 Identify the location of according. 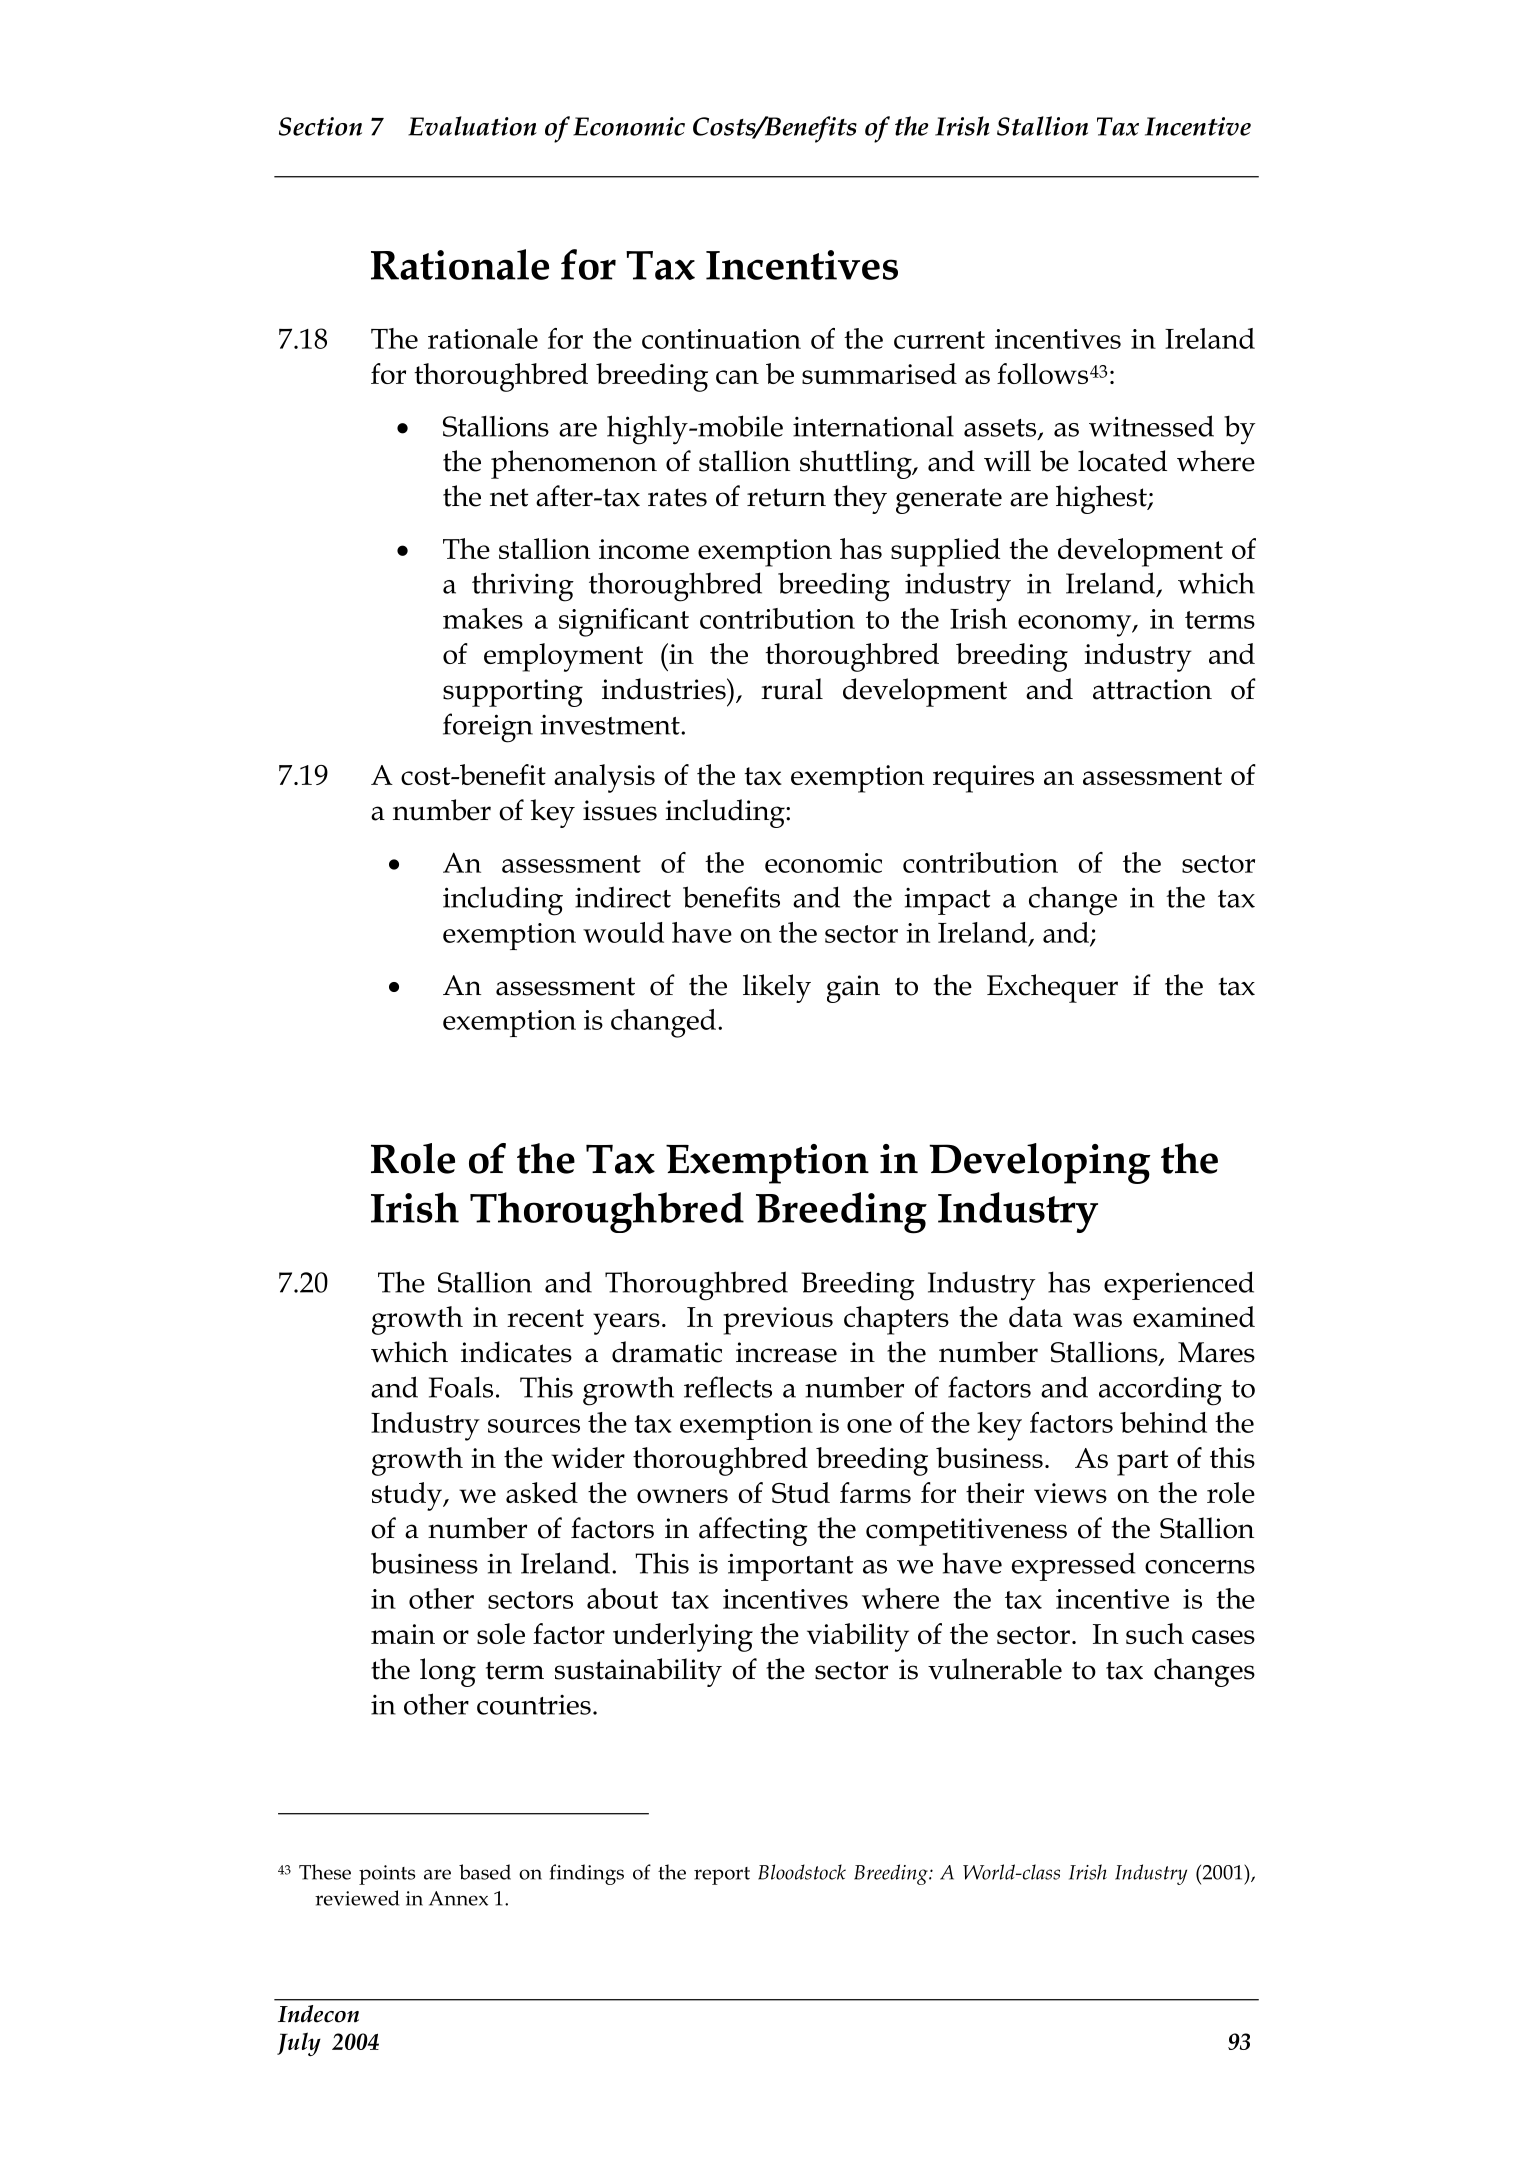
(1160, 1391).
